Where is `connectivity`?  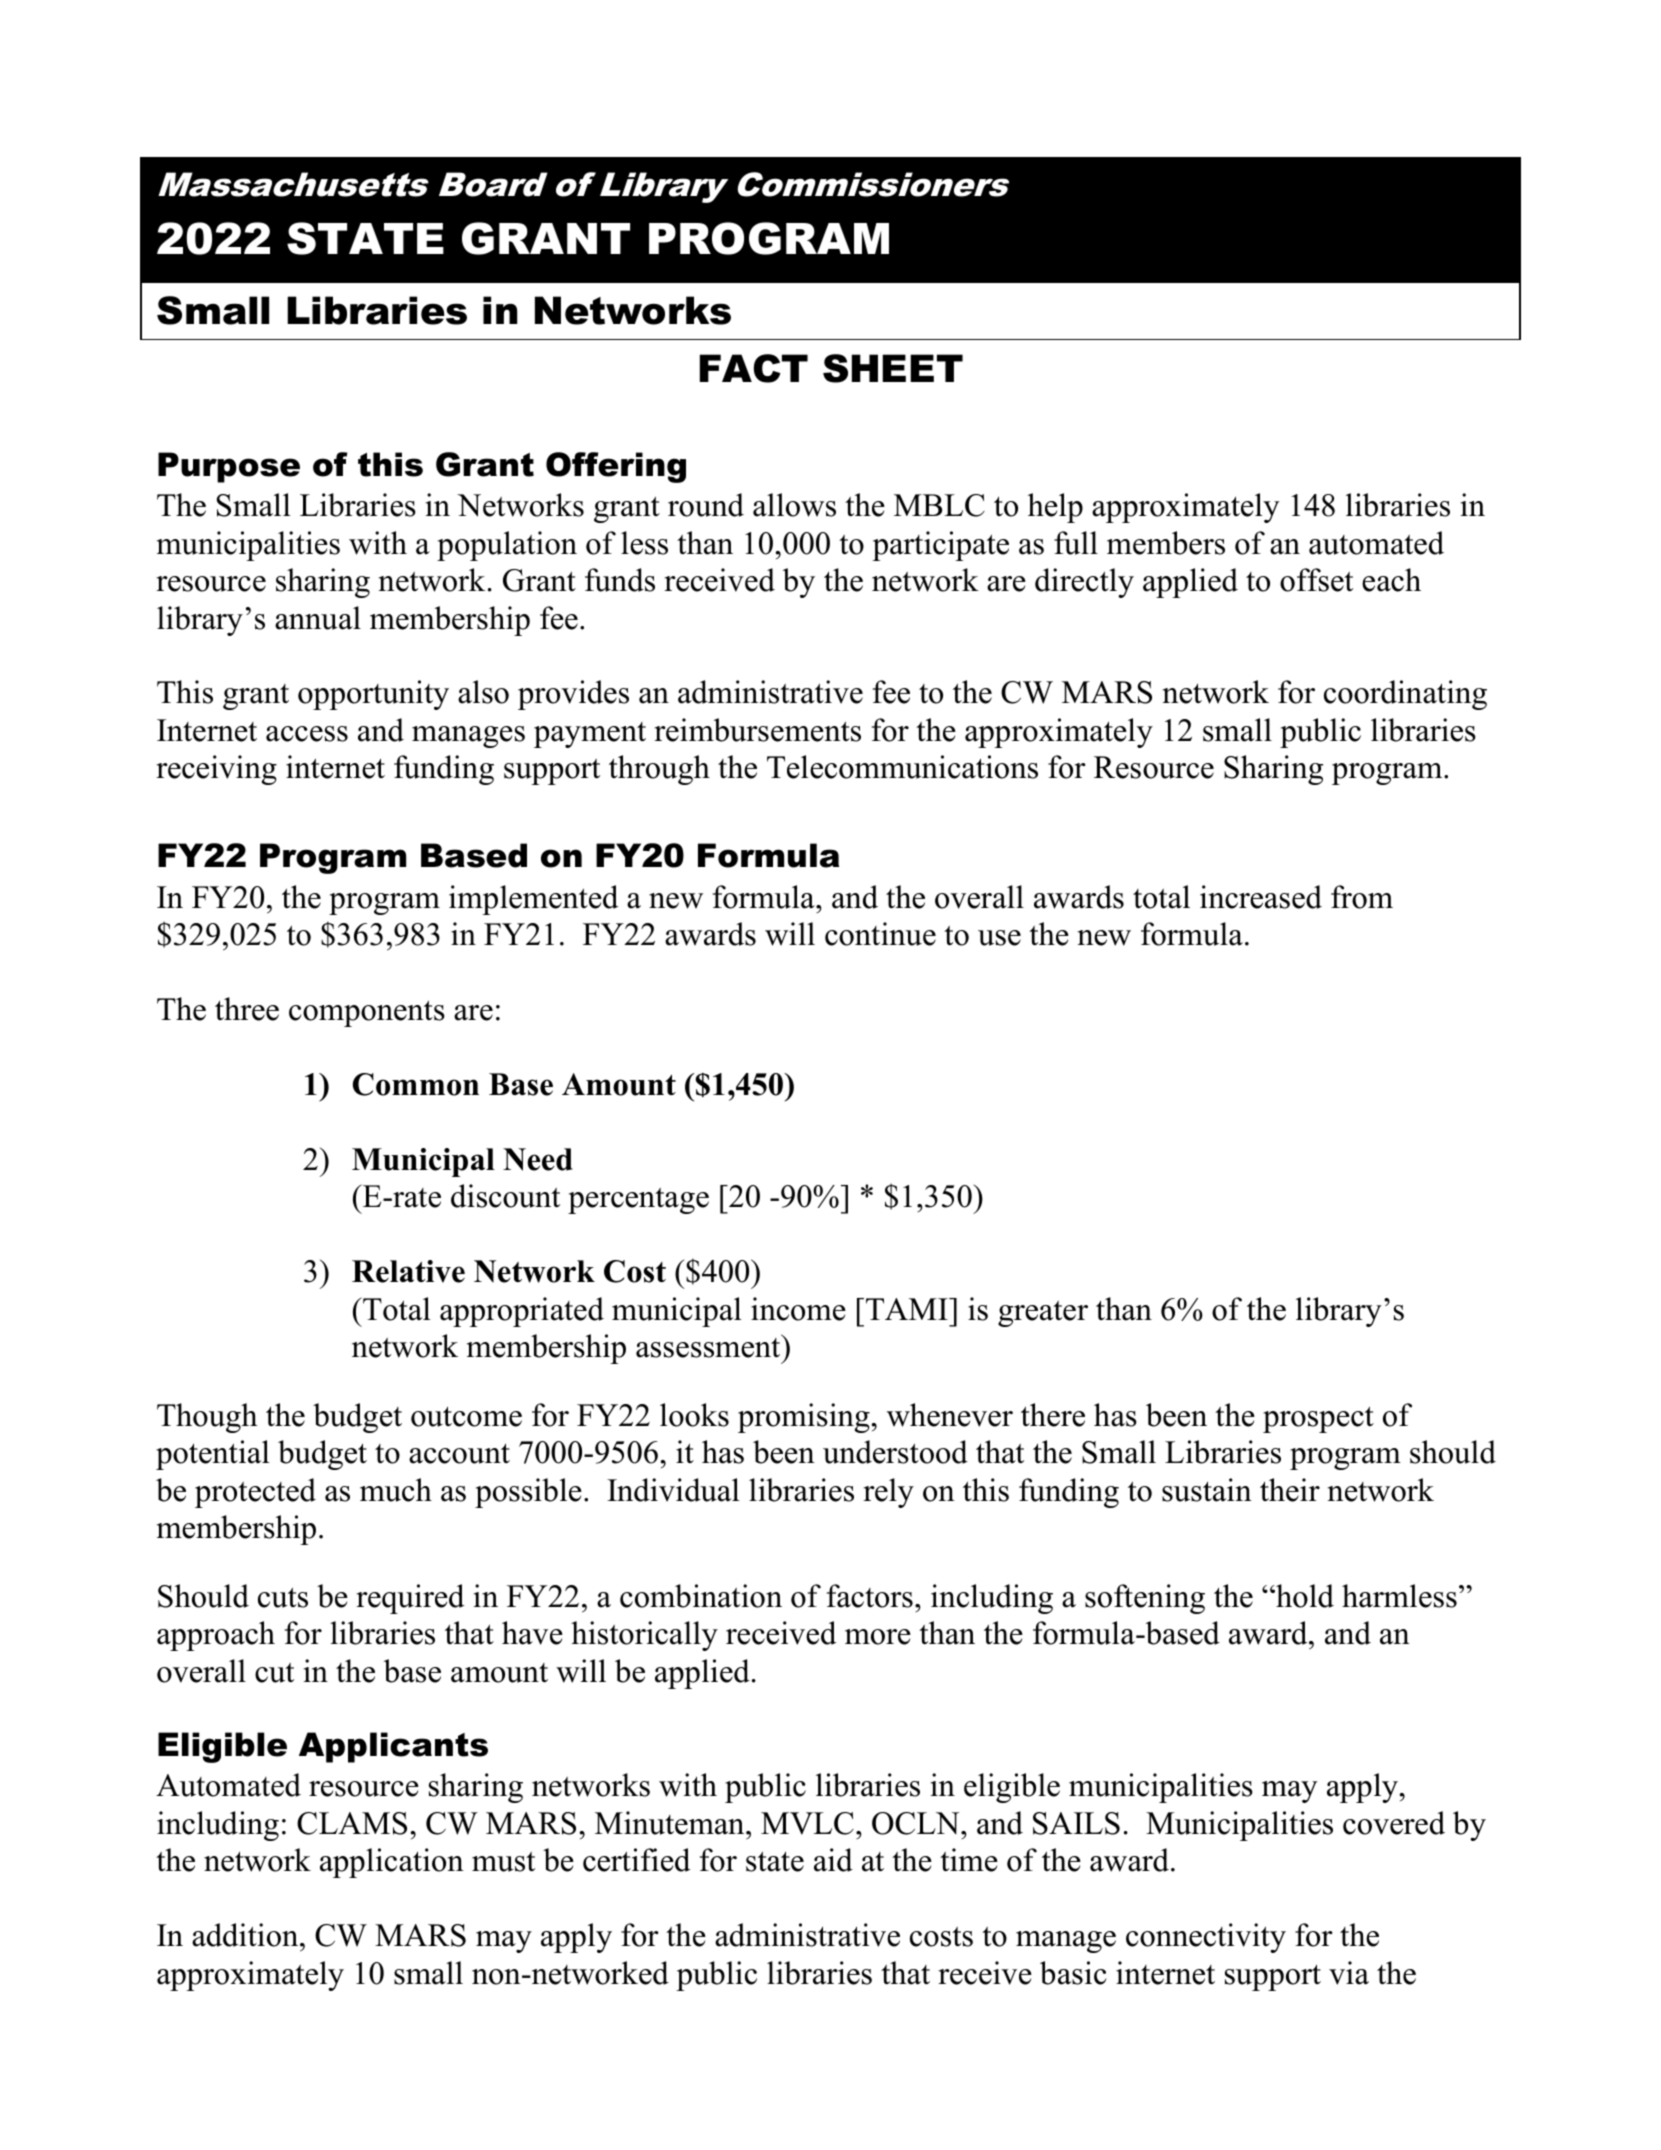
connectivity is located at coordinates (1206, 1938).
